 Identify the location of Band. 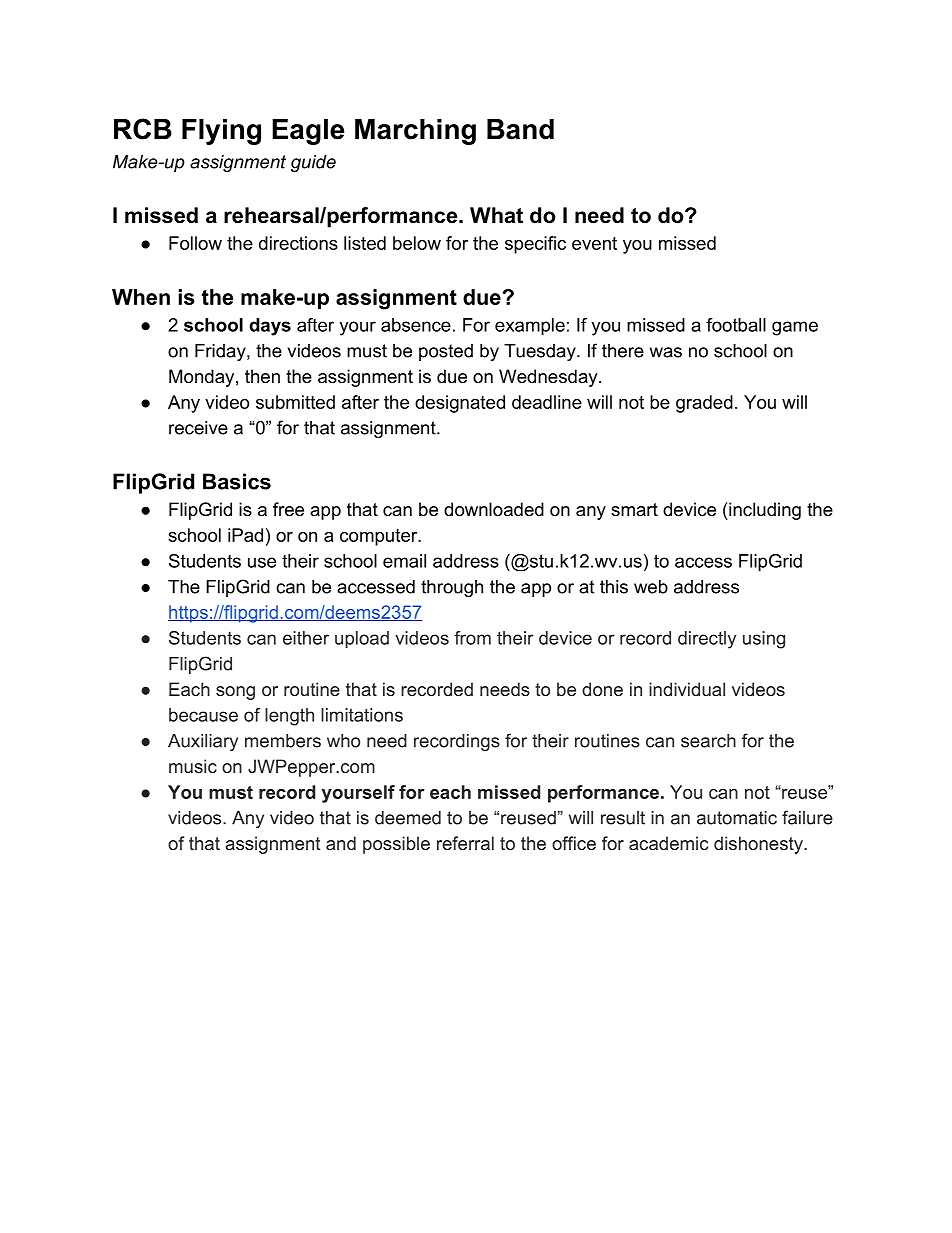
(520, 129).
